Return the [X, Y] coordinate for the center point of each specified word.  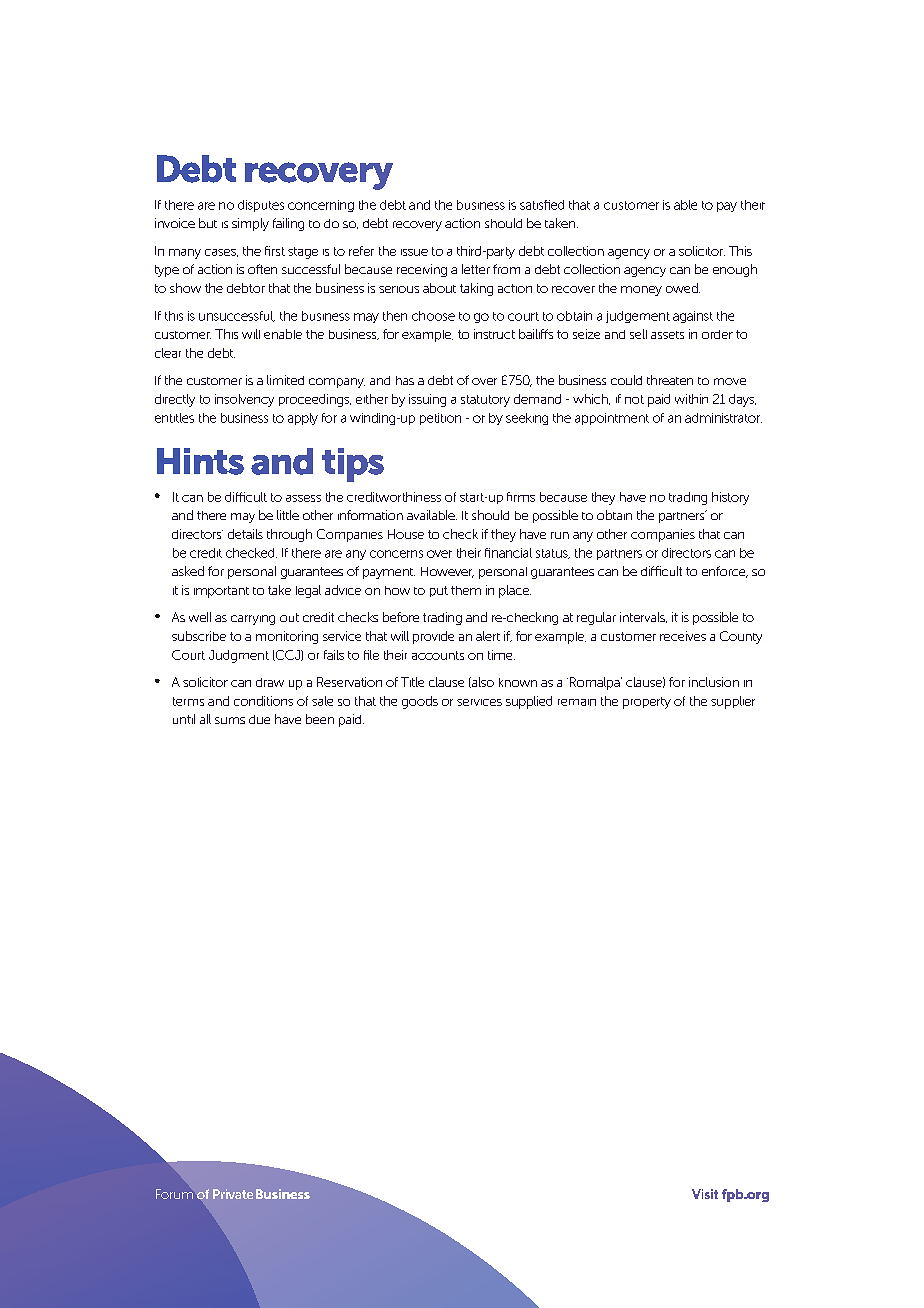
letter [476, 269]
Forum [174, 1194]
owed [683, 288]
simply [250, 224]
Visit [705, 1194]
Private [233, 1194]
